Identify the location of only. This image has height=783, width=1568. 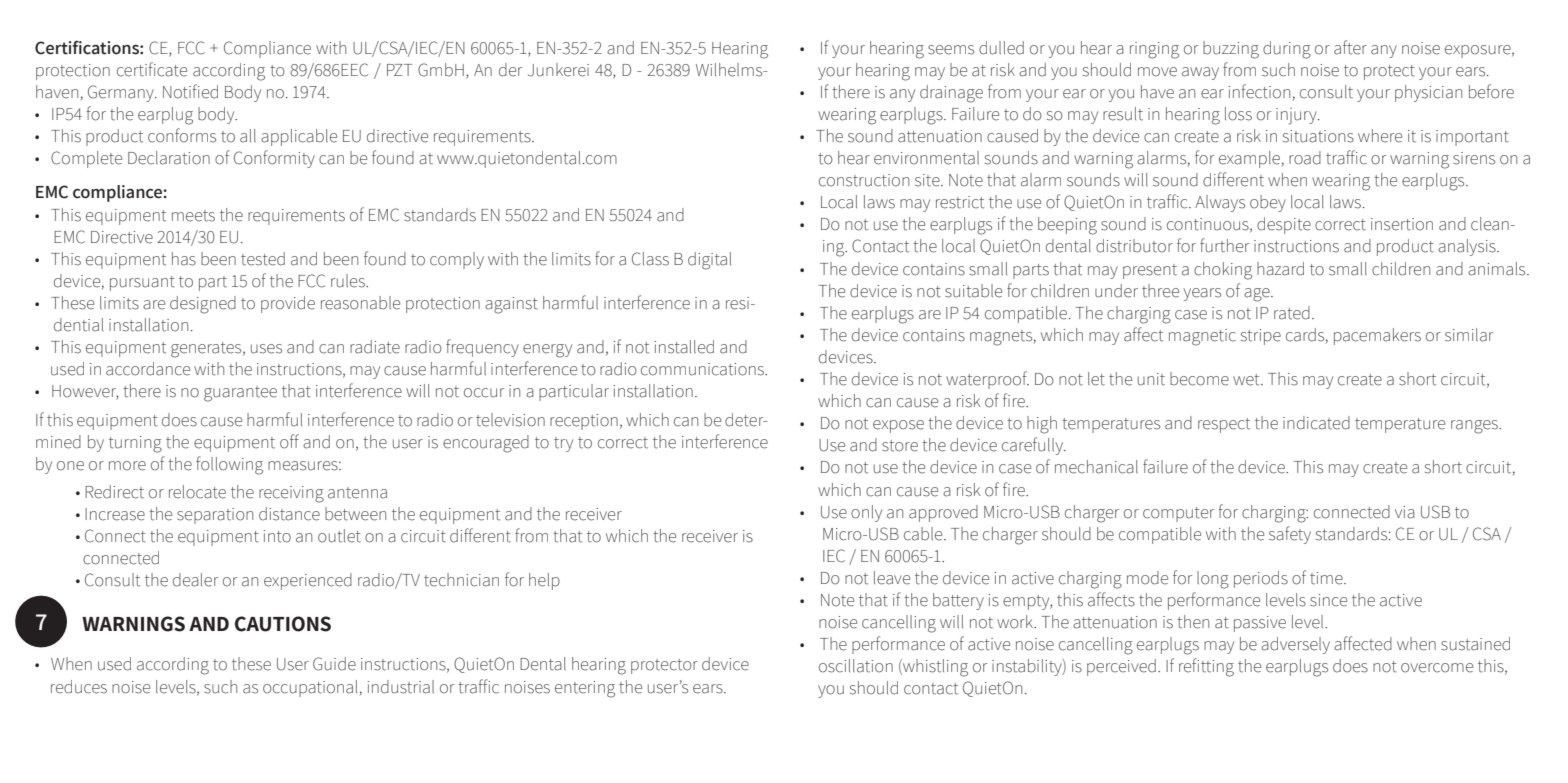
(866, 513).
